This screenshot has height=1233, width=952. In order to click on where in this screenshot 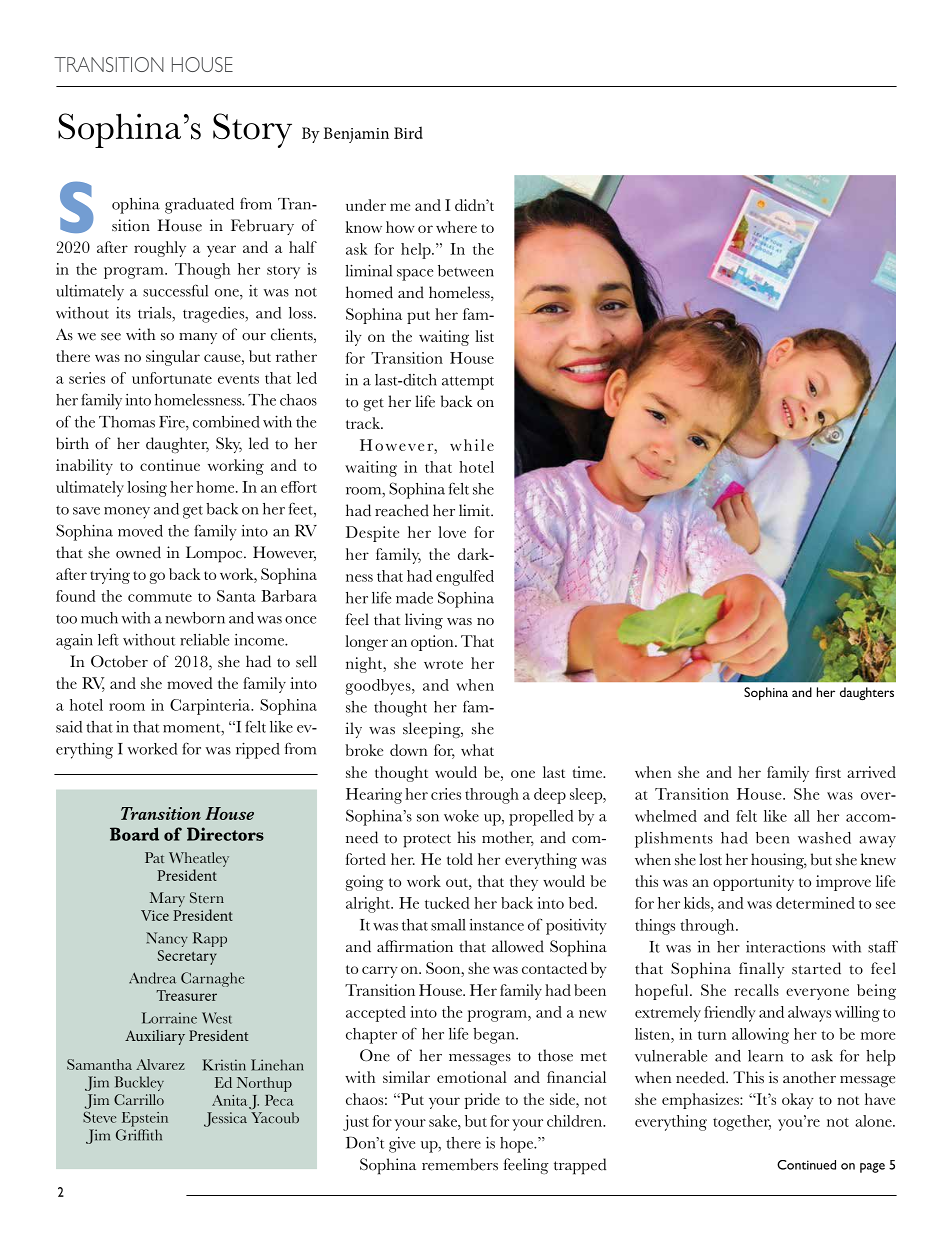, I will do `click(456, 227)`.
